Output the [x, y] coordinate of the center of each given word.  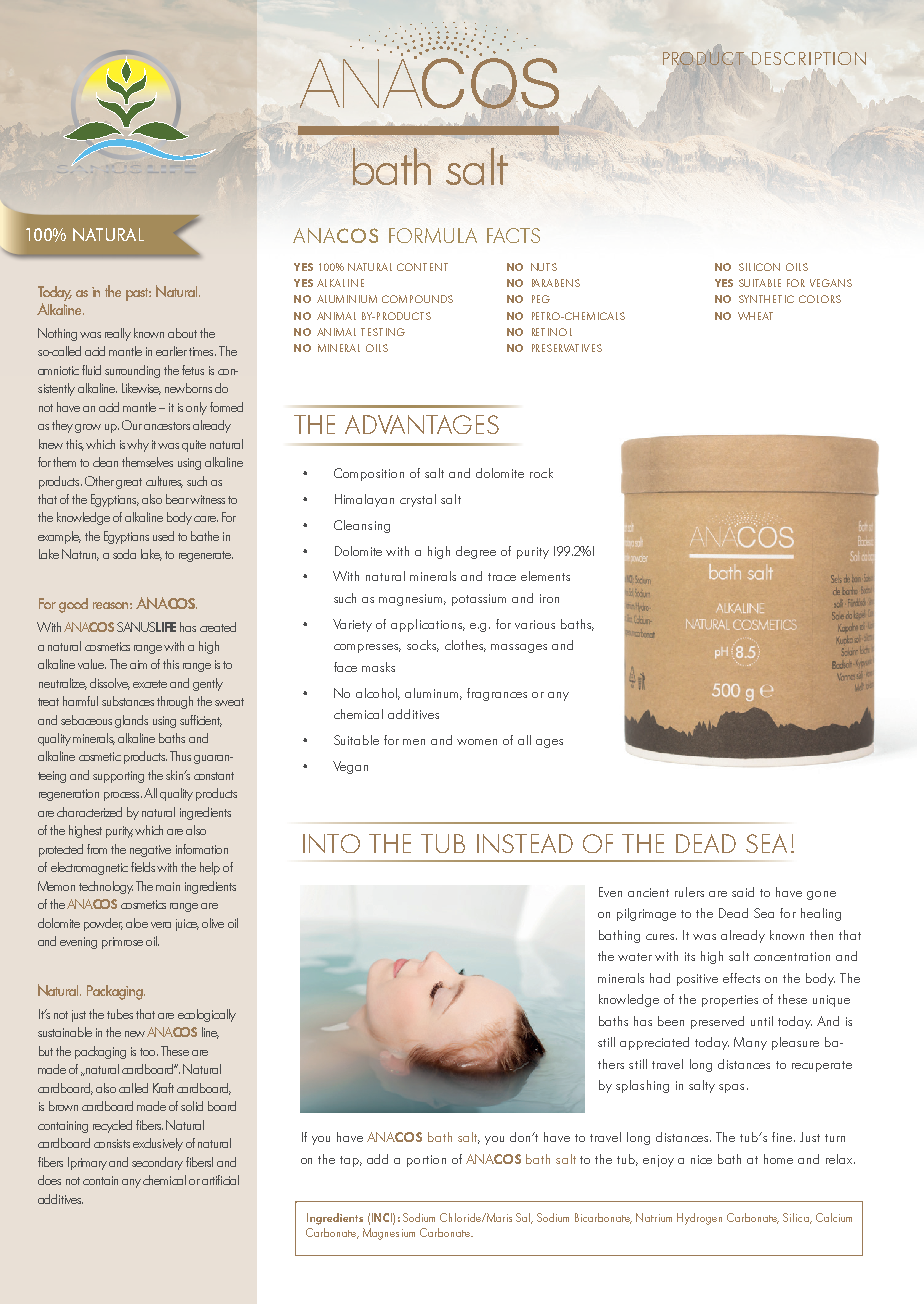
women [477, 742]
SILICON [759, 267]
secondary [157, 1163]
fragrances [497, 694]
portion [426, 1161]
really [118, 334]
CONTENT [422, 267]
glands [131, 721]
